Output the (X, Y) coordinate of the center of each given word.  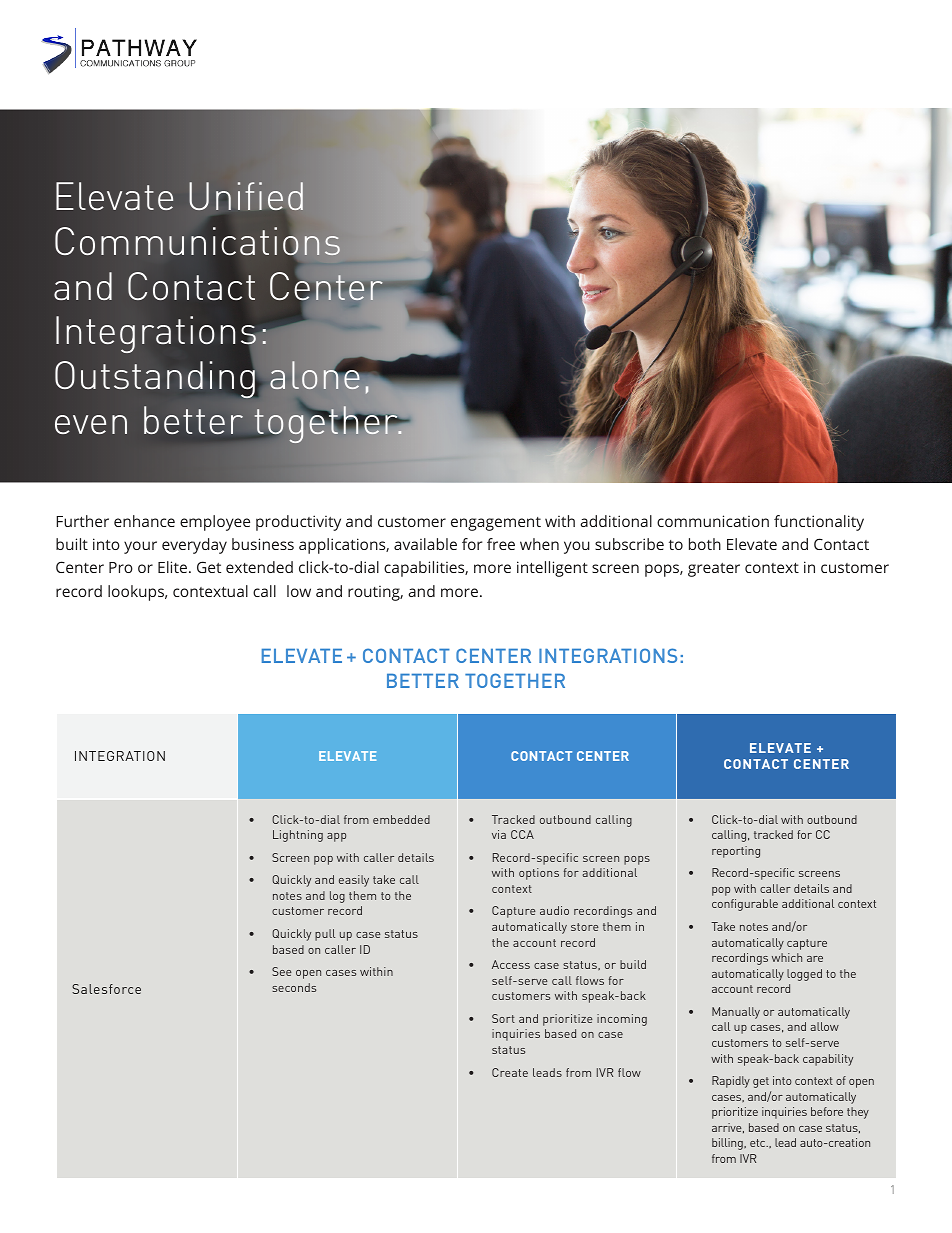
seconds (294, 987)
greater (714, 570)
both (705, 544)
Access (511, 964)
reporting (736, 852)
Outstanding (155, 379)
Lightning (298, 836)
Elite (174, 567)
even (91, 424)
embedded (401, 819)
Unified (246, 196)
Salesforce (106, 989)
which (787, 957)
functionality (819, 523)
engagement (496, 524)
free (501, 544)
